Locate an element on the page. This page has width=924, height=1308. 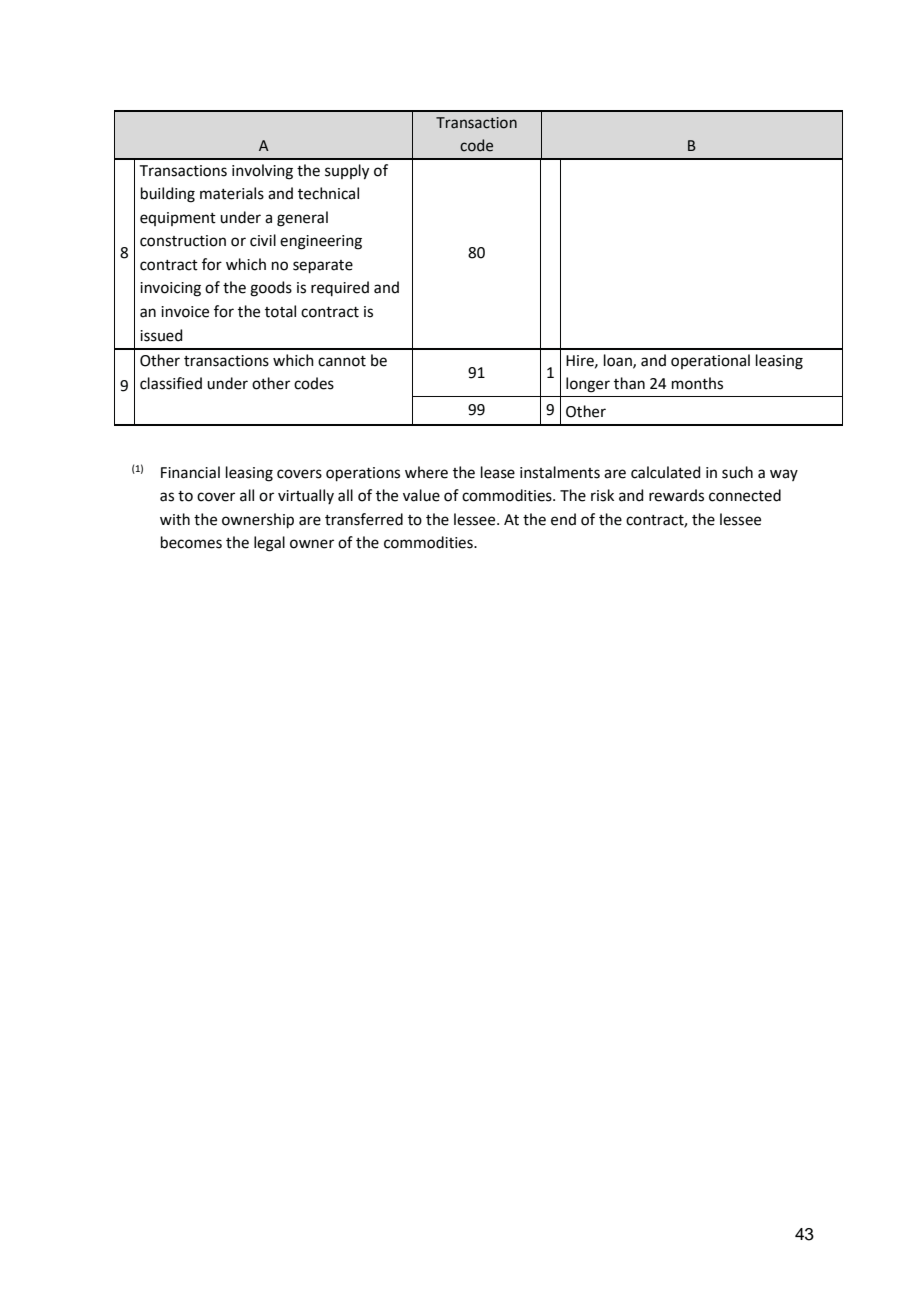
issued is located at coordinates (161, 335).
